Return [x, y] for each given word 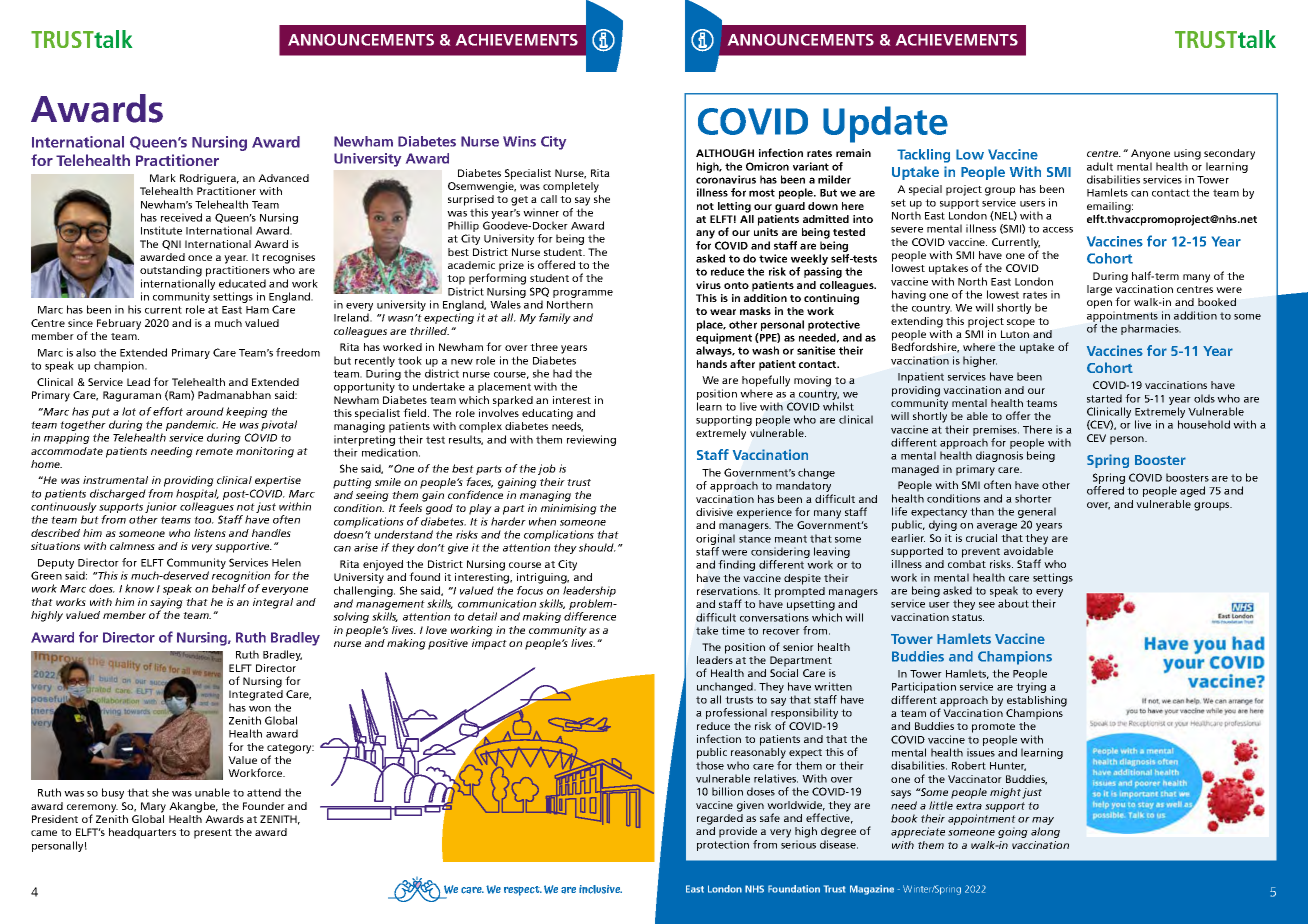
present [213, 834]
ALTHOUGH [725, 153]
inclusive [600, 889]
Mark [163, 178]
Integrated [256, 695]
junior [161, 507]
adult [1100, 166]
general [1037, 514]
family [555, 318]
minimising [569, 509]
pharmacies [1151, 329]
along [1045, 832]
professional [736, 713]
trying [1031, 687]
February [119, 324]
